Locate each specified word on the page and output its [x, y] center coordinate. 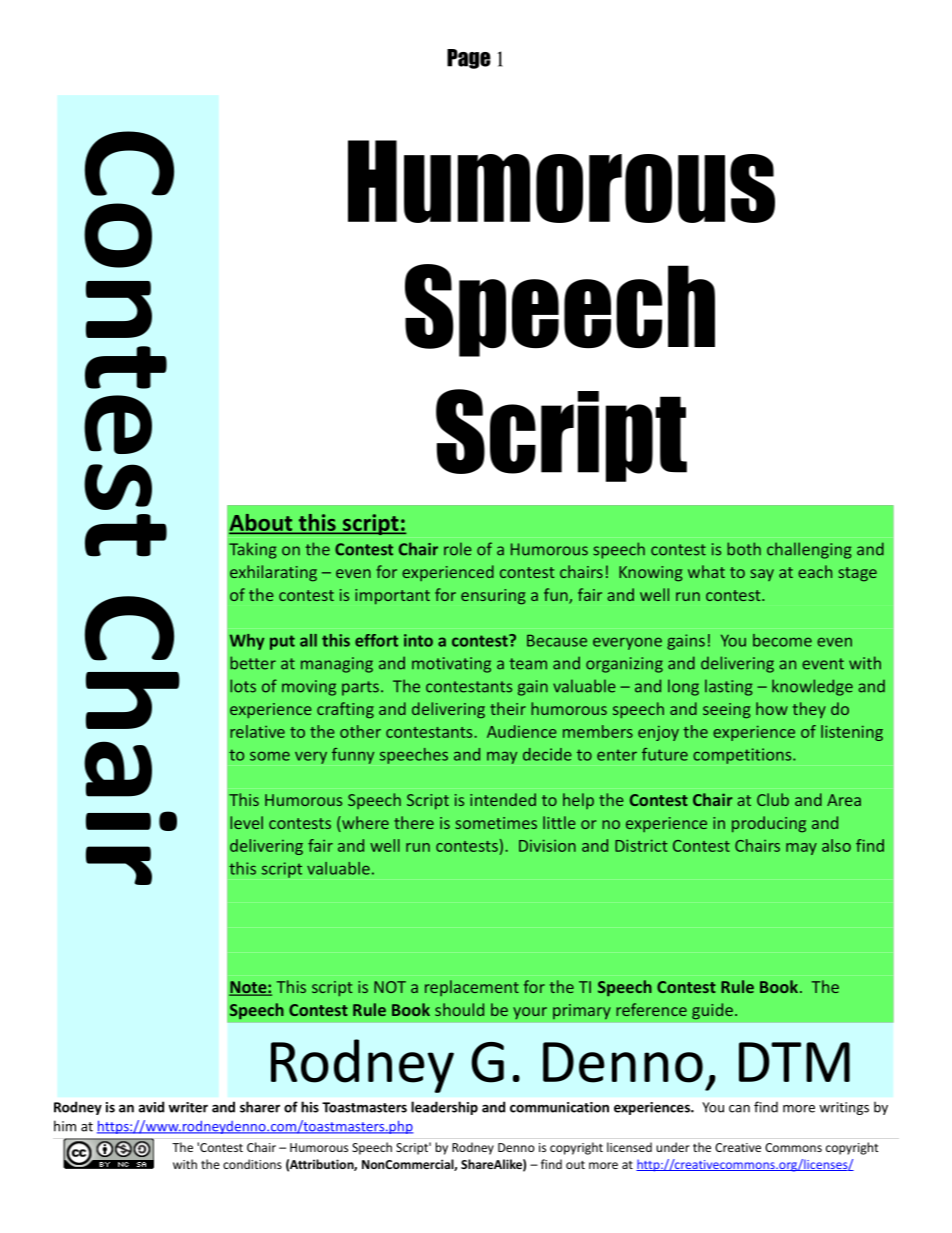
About [262, 523]
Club [773, 799]
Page [469, 59]
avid [151, 1107]
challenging [809, 550]
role [458, 549]
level [246, 822]
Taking [253, 550]
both [744, 549]
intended [503, 799]
